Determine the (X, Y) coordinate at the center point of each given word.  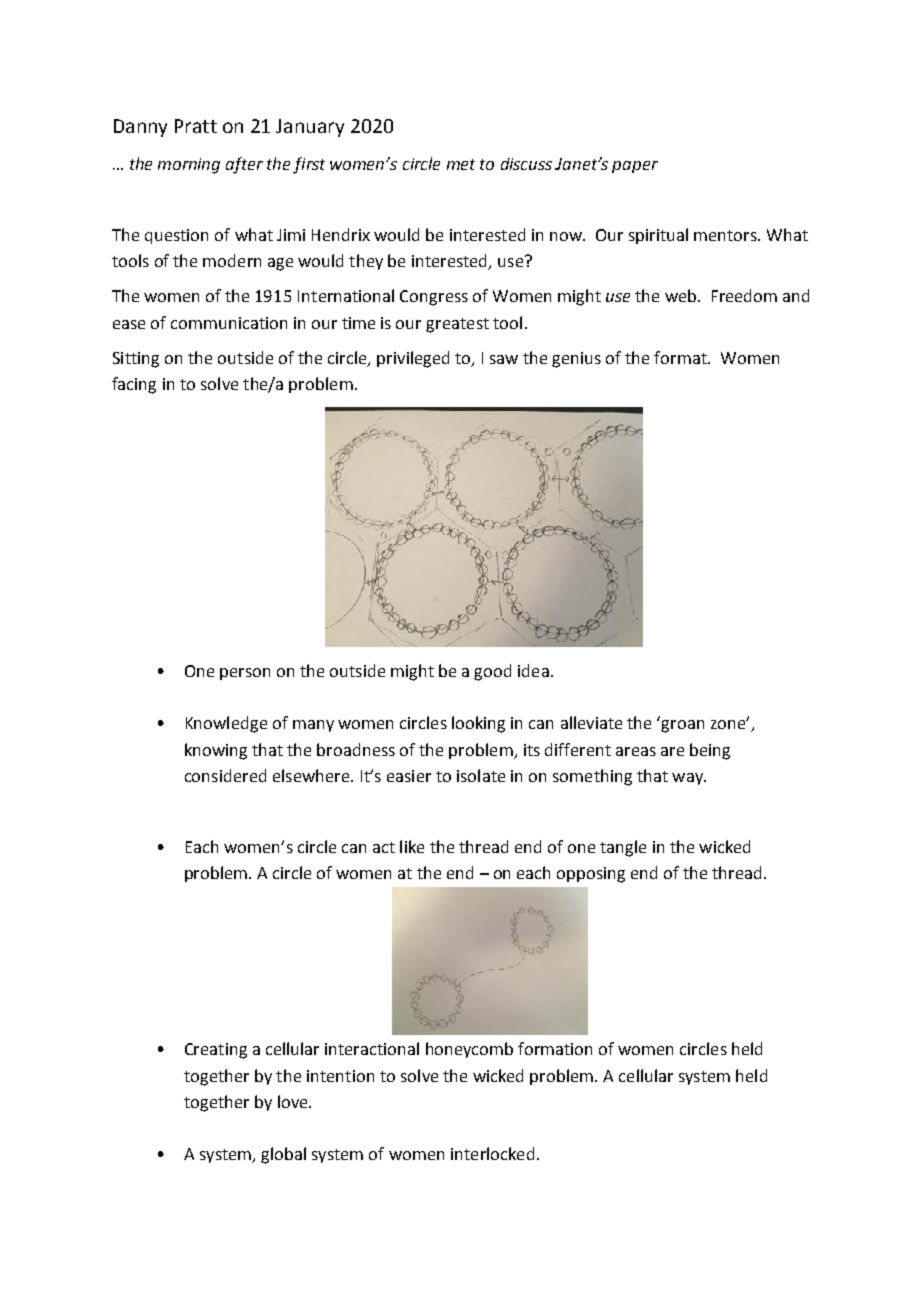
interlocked (492, 1153)
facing (134, 385)
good (492, 672)
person (245, 674)
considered (225, 775)
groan (682, 726)
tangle (623, 848)
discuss (526, 164)
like (412, 846)
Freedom (744, 295)
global (283, 1155)
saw (504, 359)
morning (189, 166)
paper (635, 167)
